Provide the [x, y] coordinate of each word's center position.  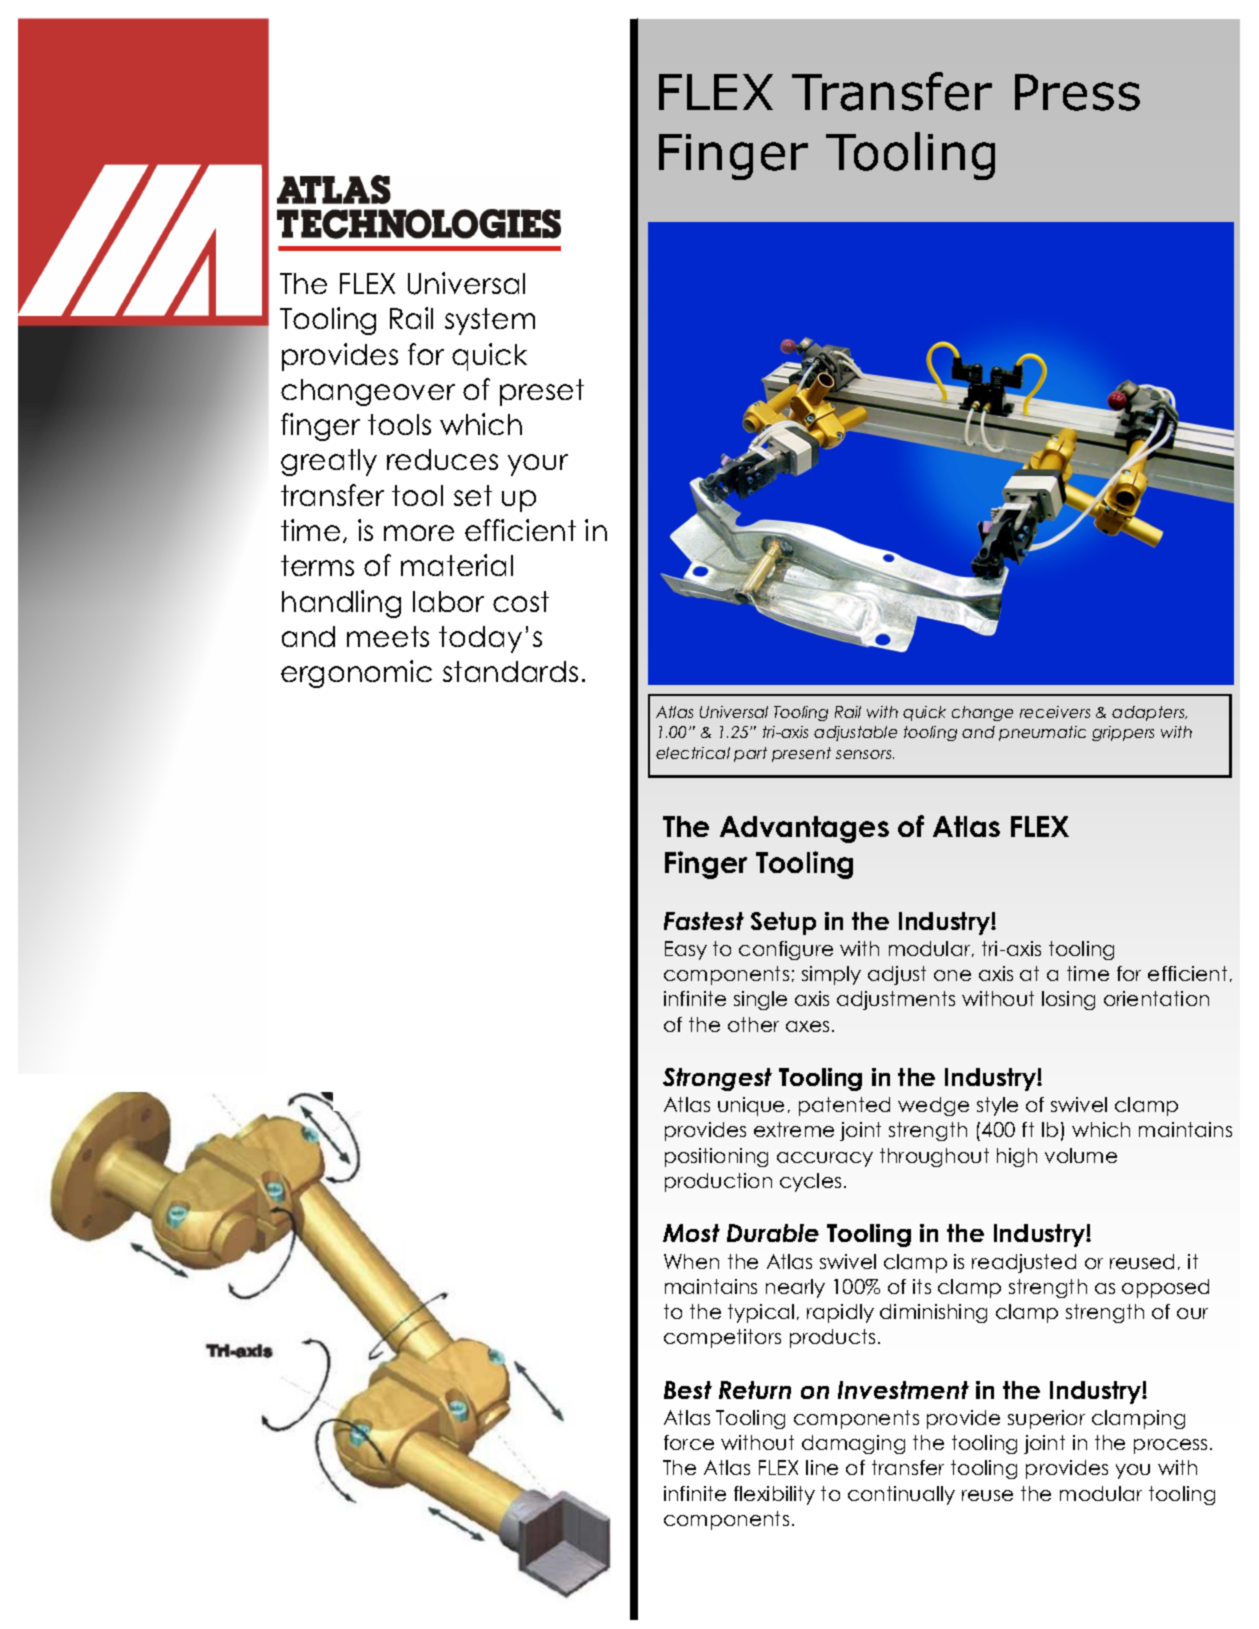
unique [751, 1106]
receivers [1055, 712]
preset [542, 392]
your [538, 465]
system [490, 321]
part [750, 754]
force [689, 1442]
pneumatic [1042, 733]
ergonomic [356, 674]
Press [1077, 92]
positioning [716, 1157]
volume [1081, 1155]
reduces [442, 459]
